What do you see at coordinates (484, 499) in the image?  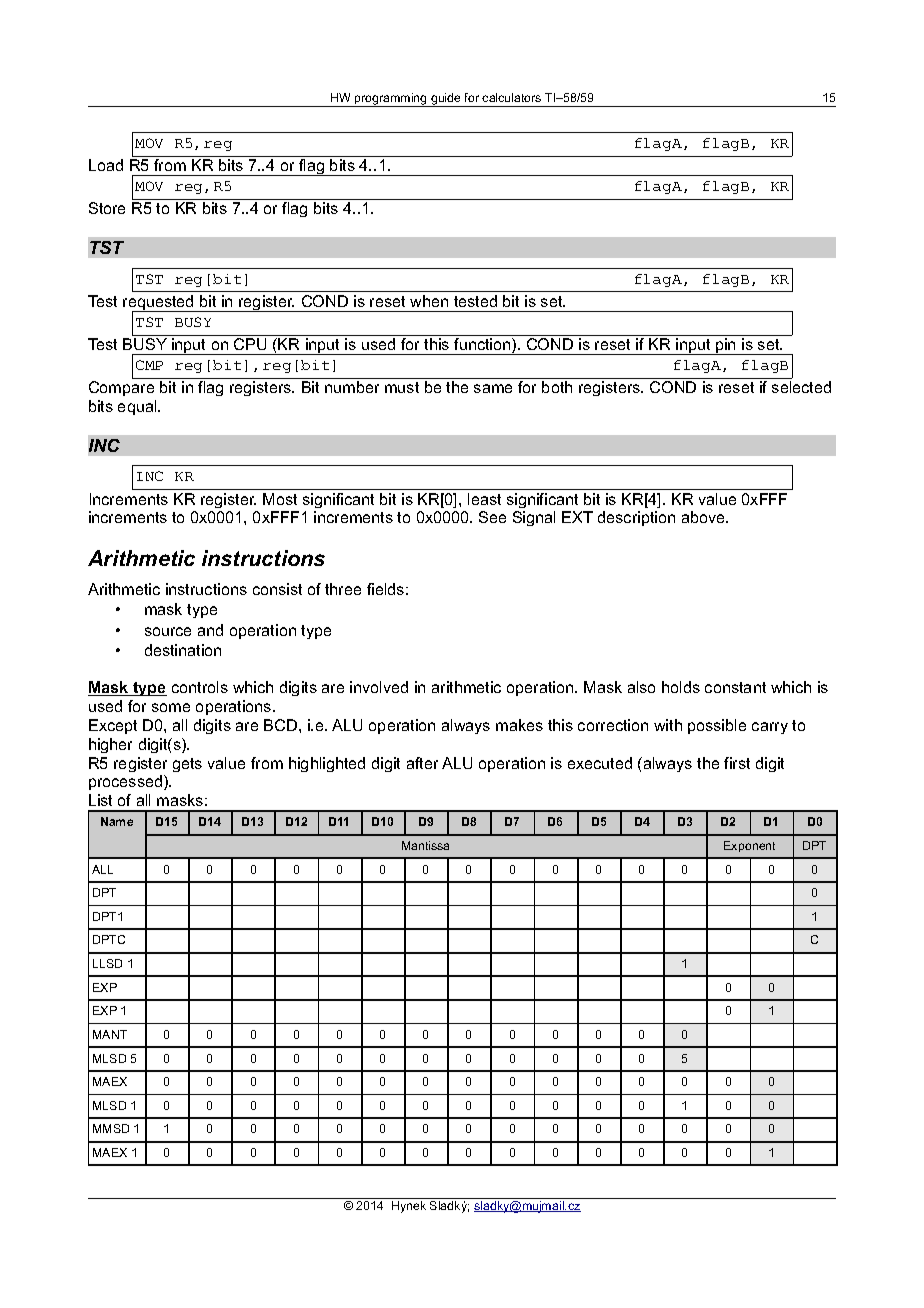 I see `least` at bounding box center [484, 499].
